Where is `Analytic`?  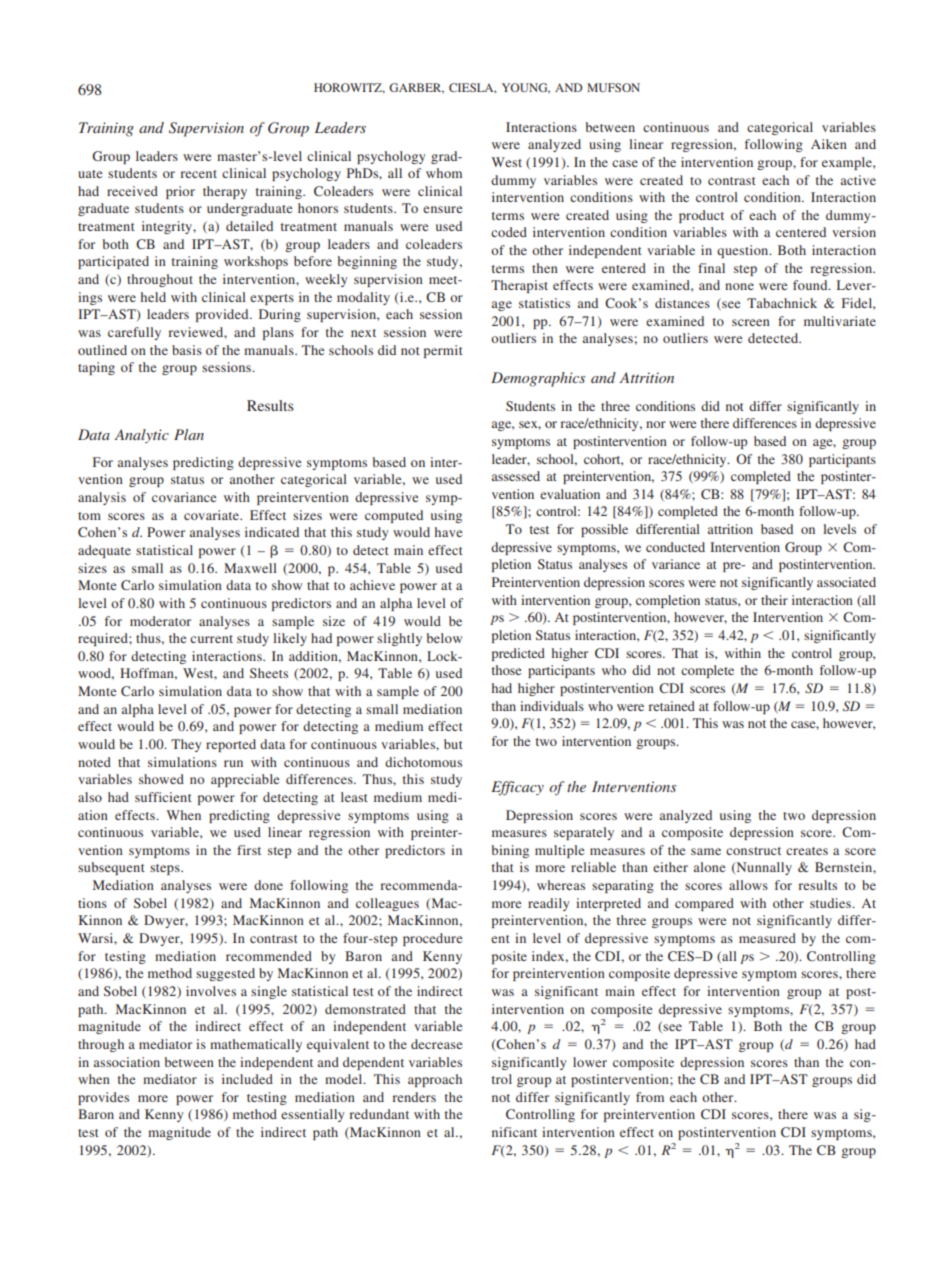 Analytic is located at coordinates (141, 436).
